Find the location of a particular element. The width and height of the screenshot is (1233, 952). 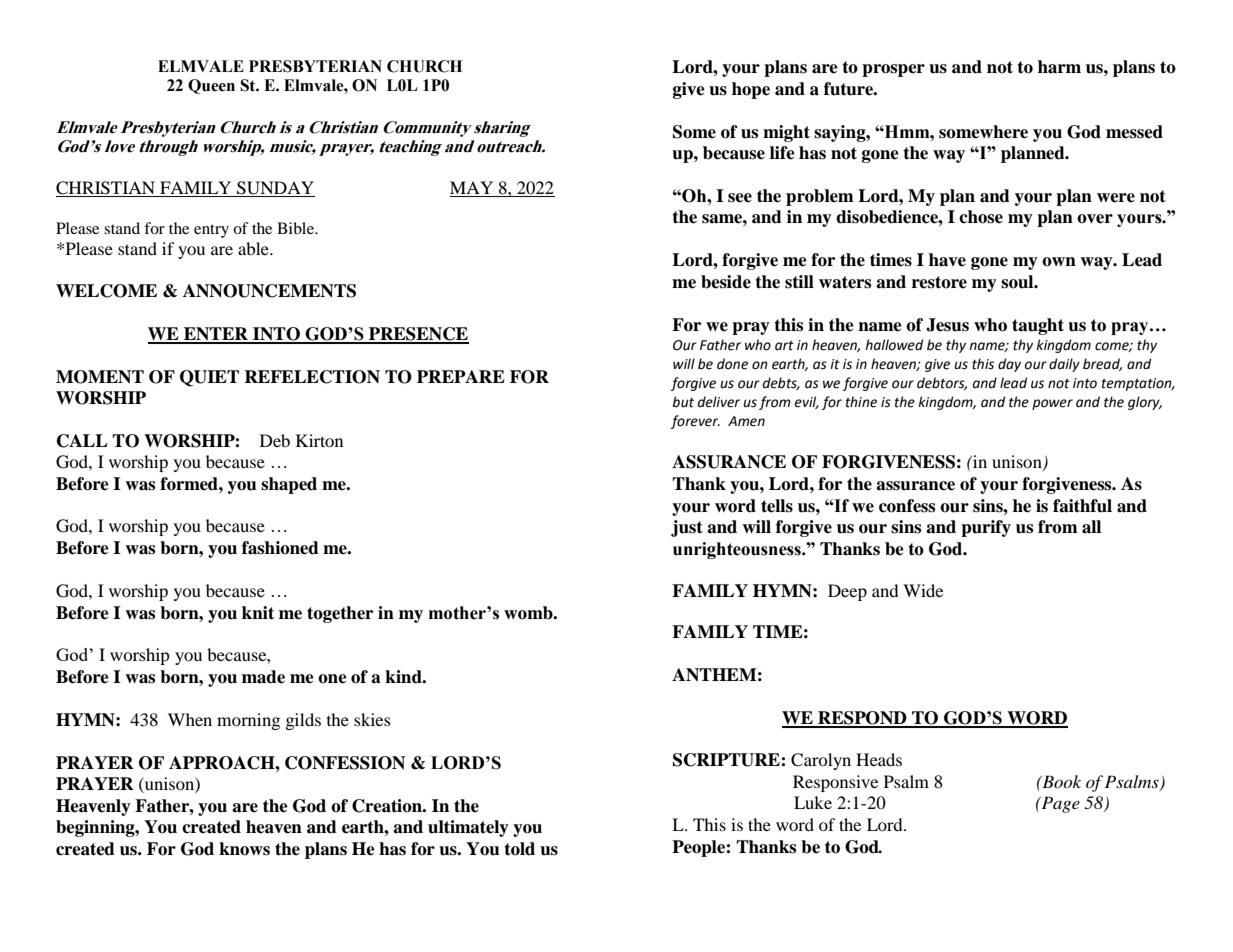

knows is located at coordinates (244, 849).
